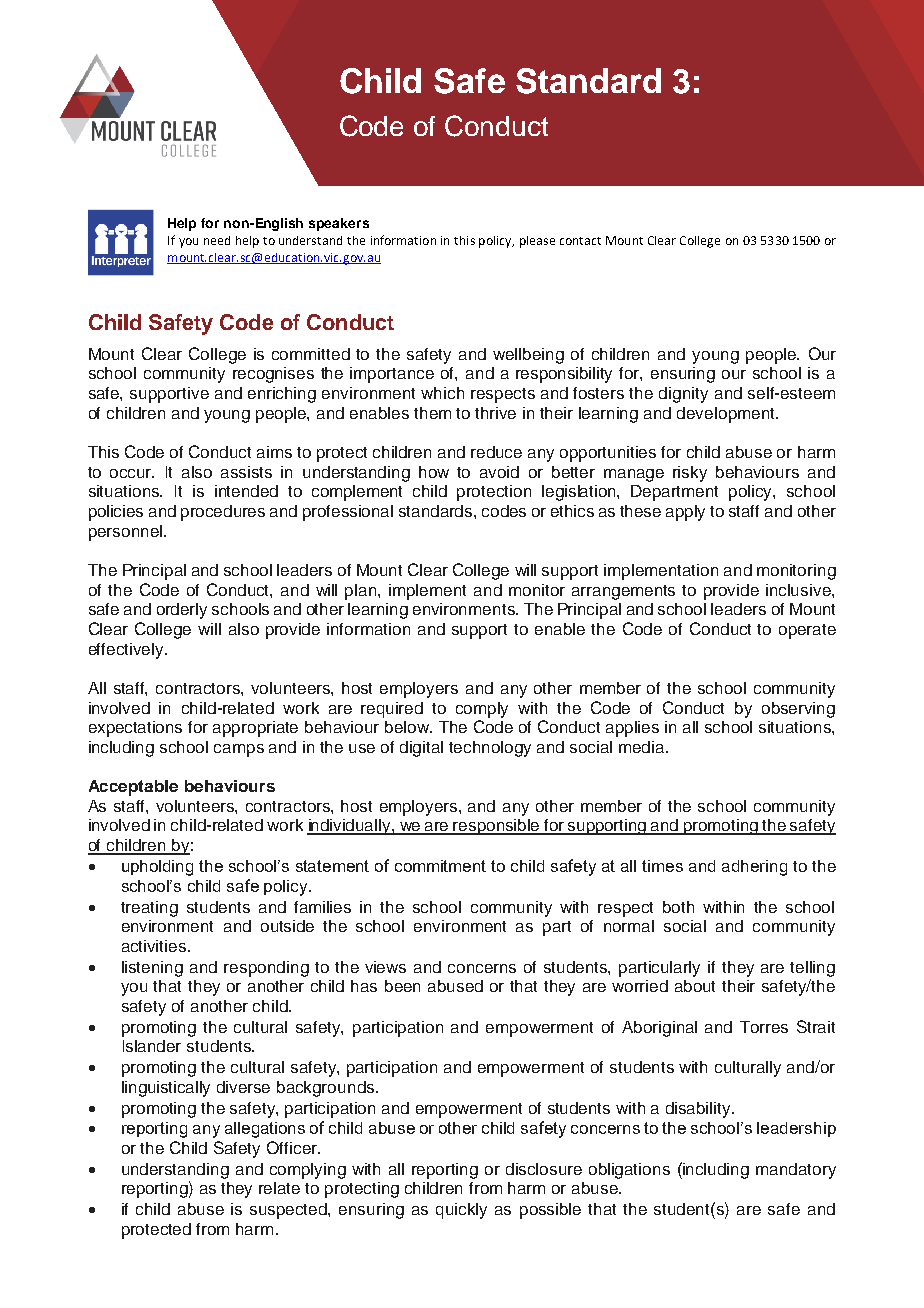  Describe the element at coordinates (580, 241) in the image. I see `contact` at that location.
